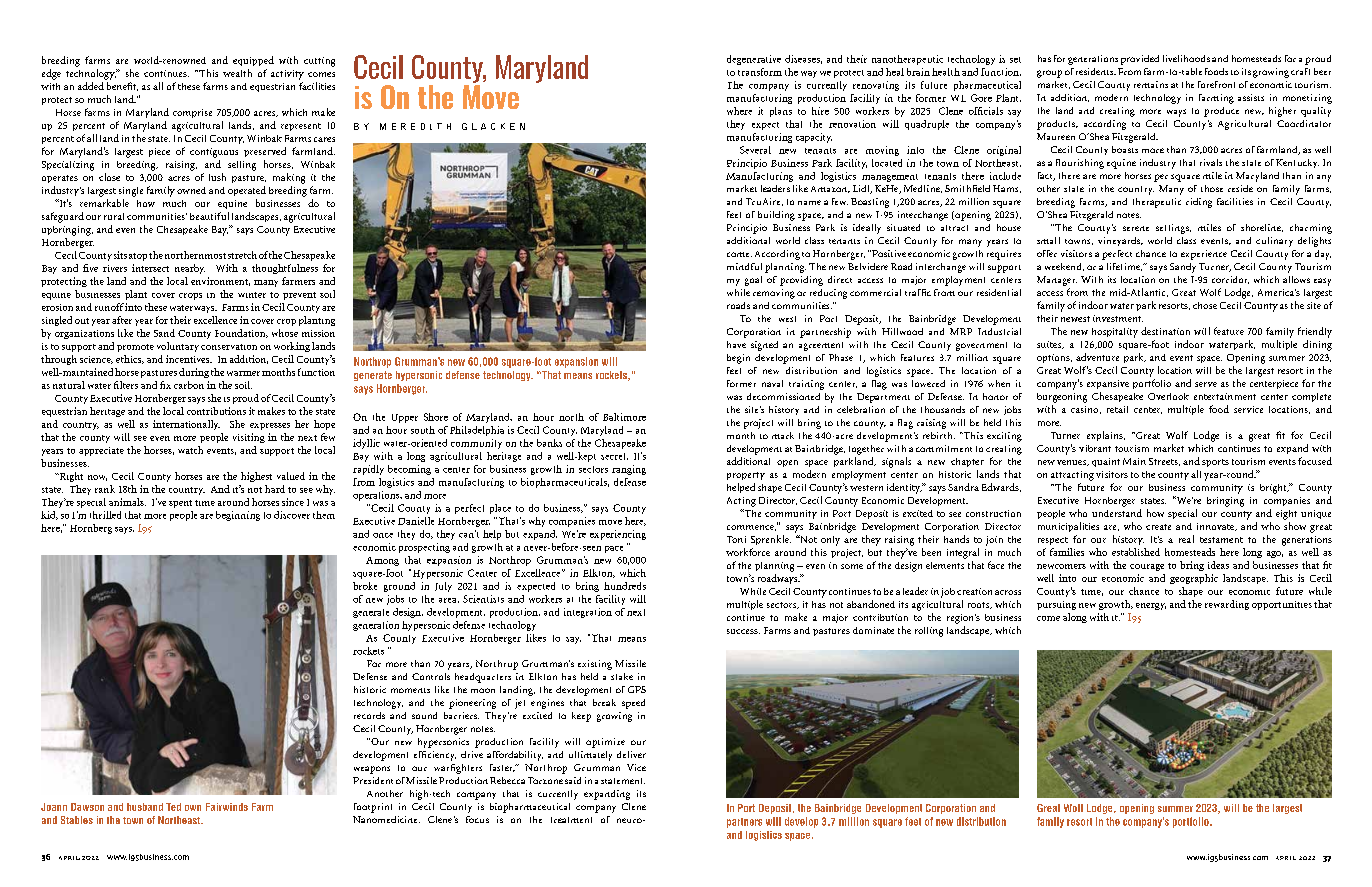 This screenshot has height=887, width=1372. I want to click on wealth, so click(237, 73).
